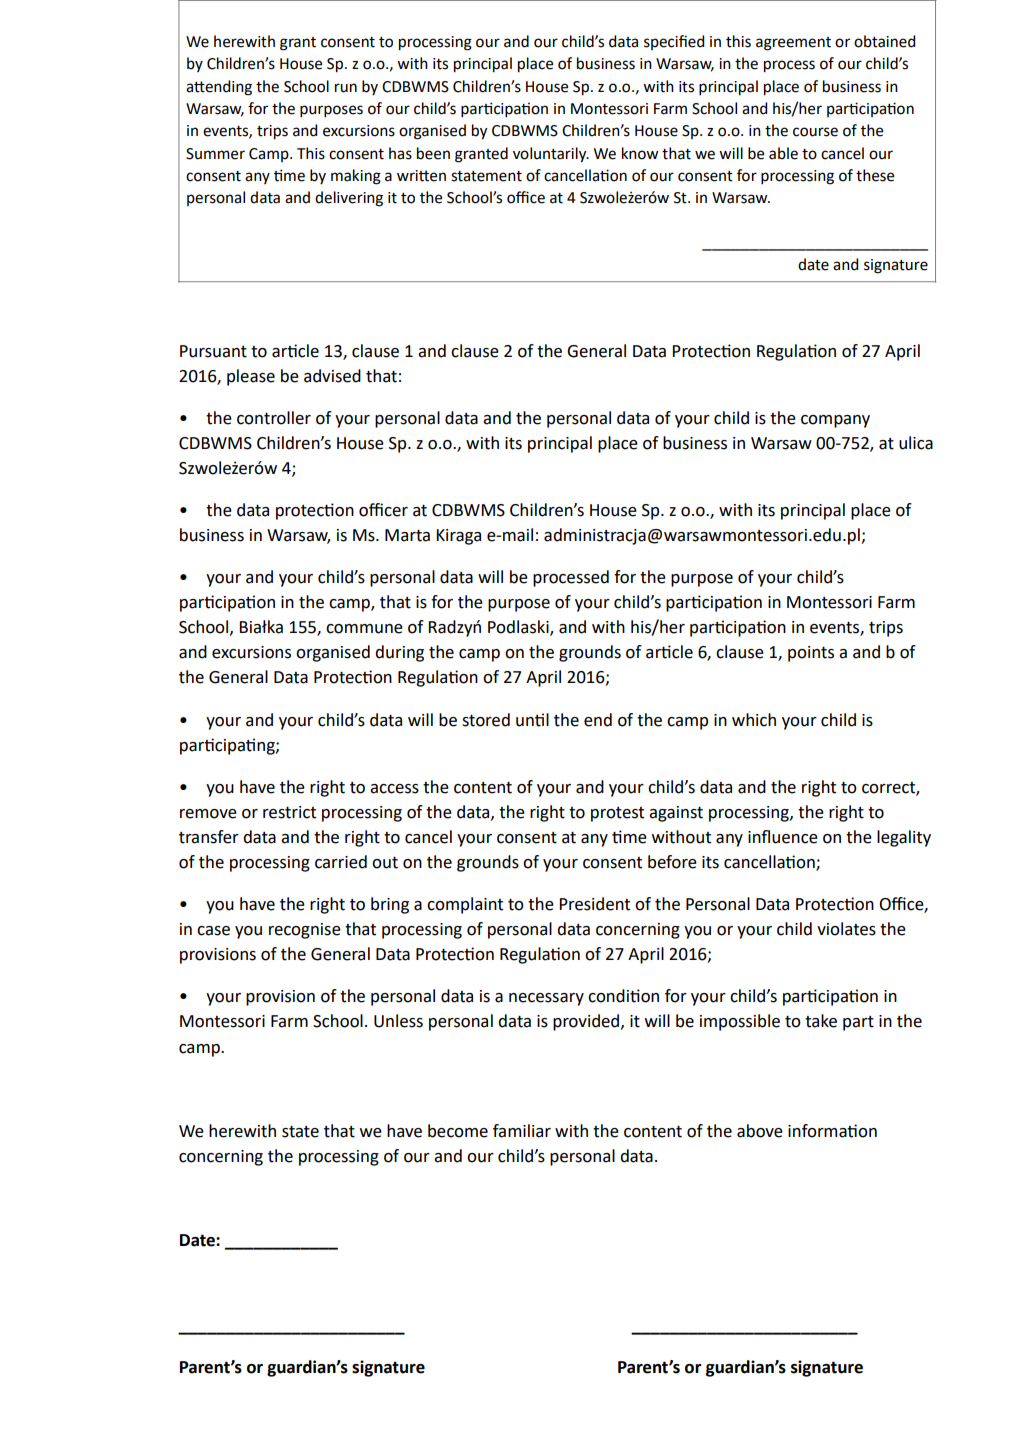  What do you see at coordinates (398, 1021) in the page?
I see `Unless` at bounding box center [398, 1021].
